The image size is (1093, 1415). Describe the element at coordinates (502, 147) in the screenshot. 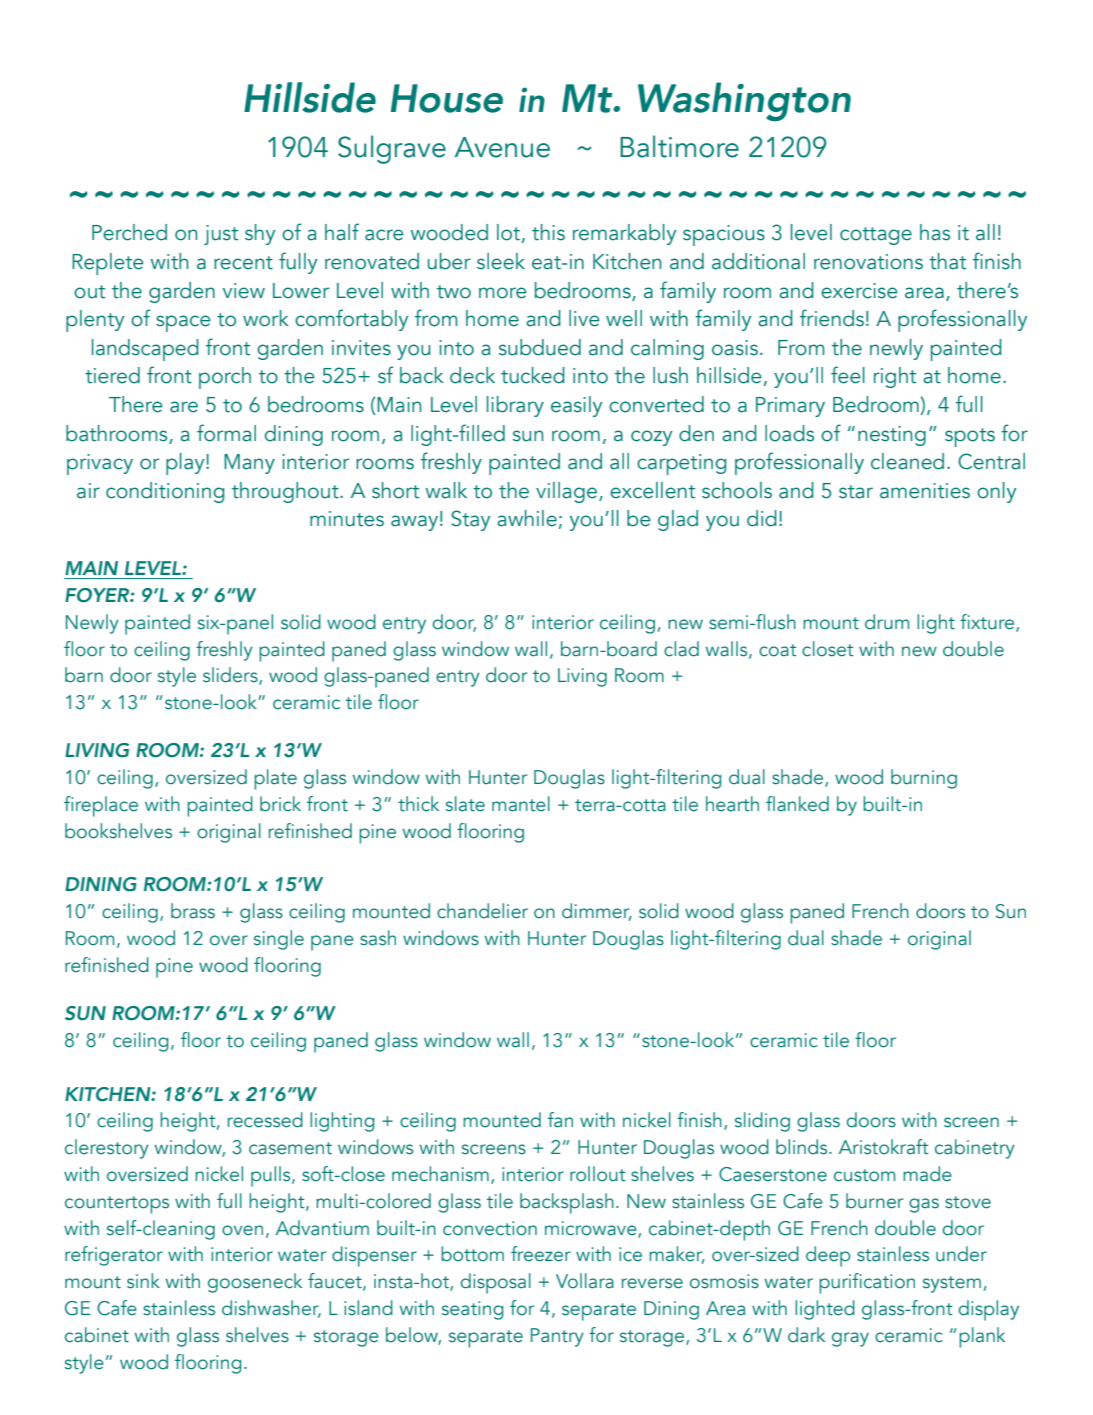

I see `Avenue` at that location.
